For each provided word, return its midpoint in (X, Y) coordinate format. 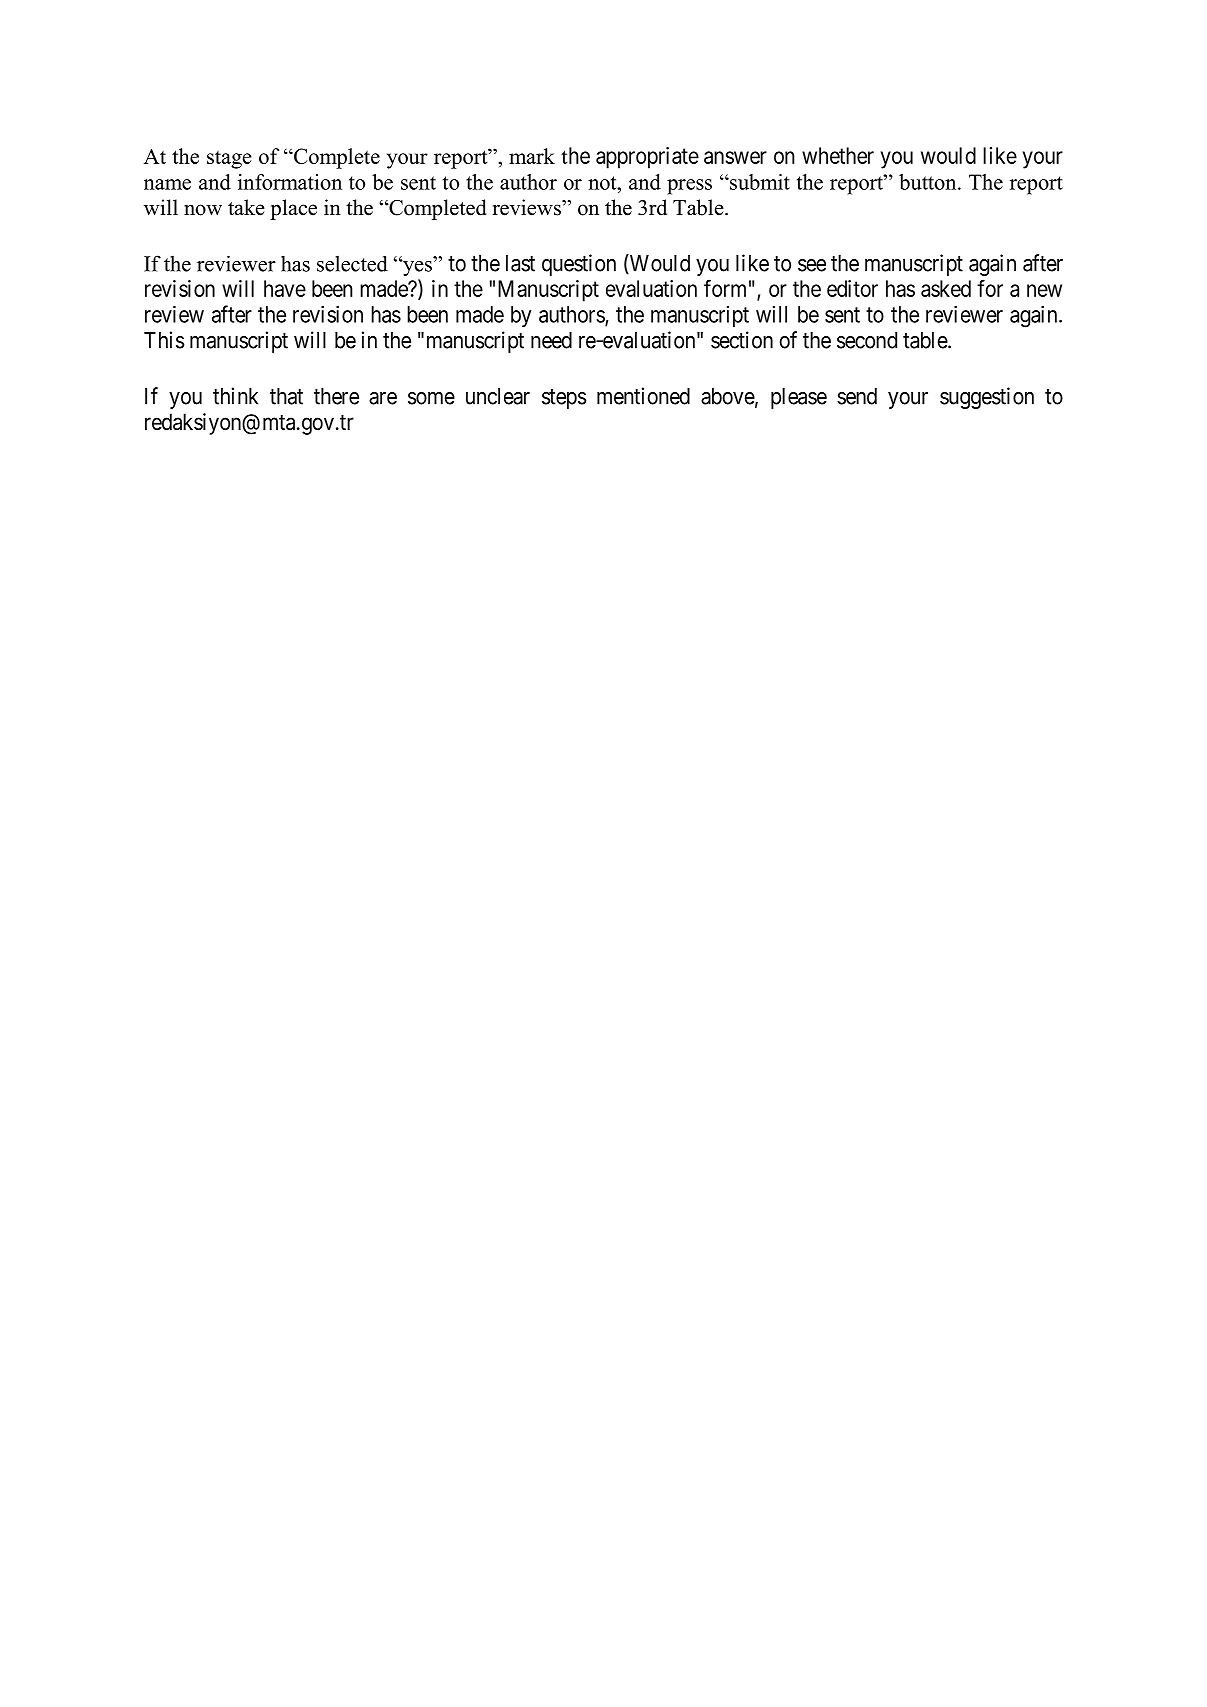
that (286, 396)
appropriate (647, 158)
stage (229, 159)
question (579, 265)
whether (838, 155)
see (812, 265)
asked (946, 288)
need (551, 340)
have (285, 288)
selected (352, 263)
